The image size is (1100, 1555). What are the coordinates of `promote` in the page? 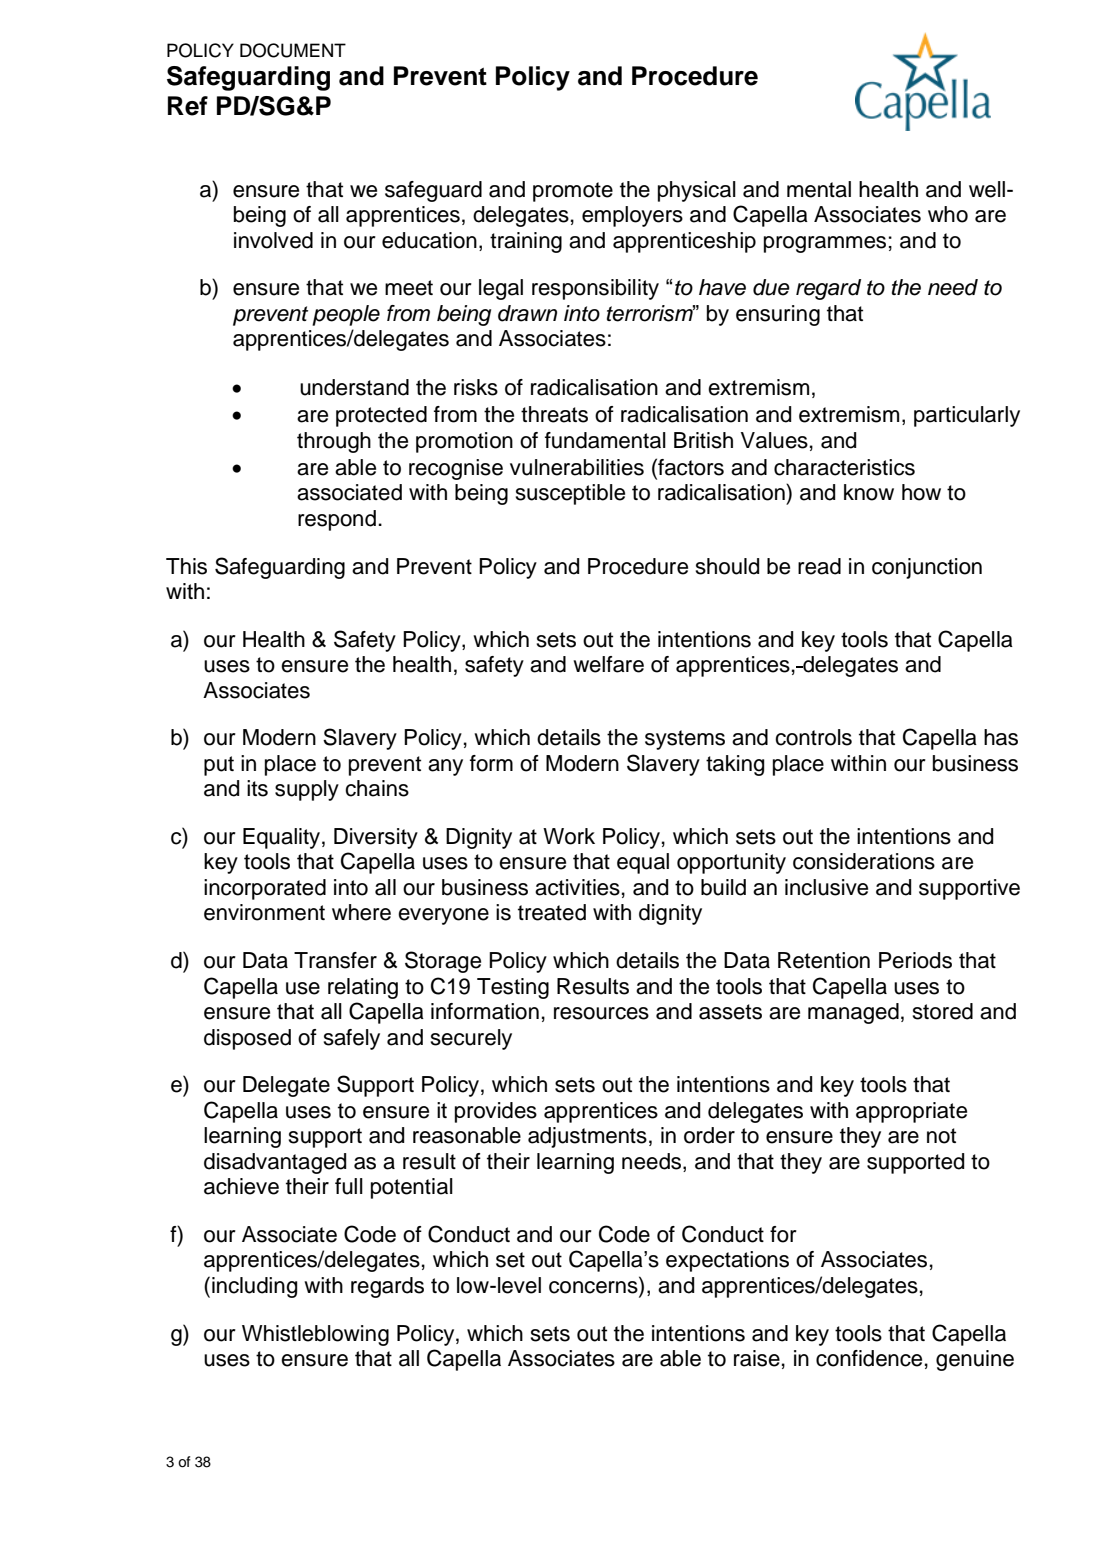 It's located at (573, 192).
